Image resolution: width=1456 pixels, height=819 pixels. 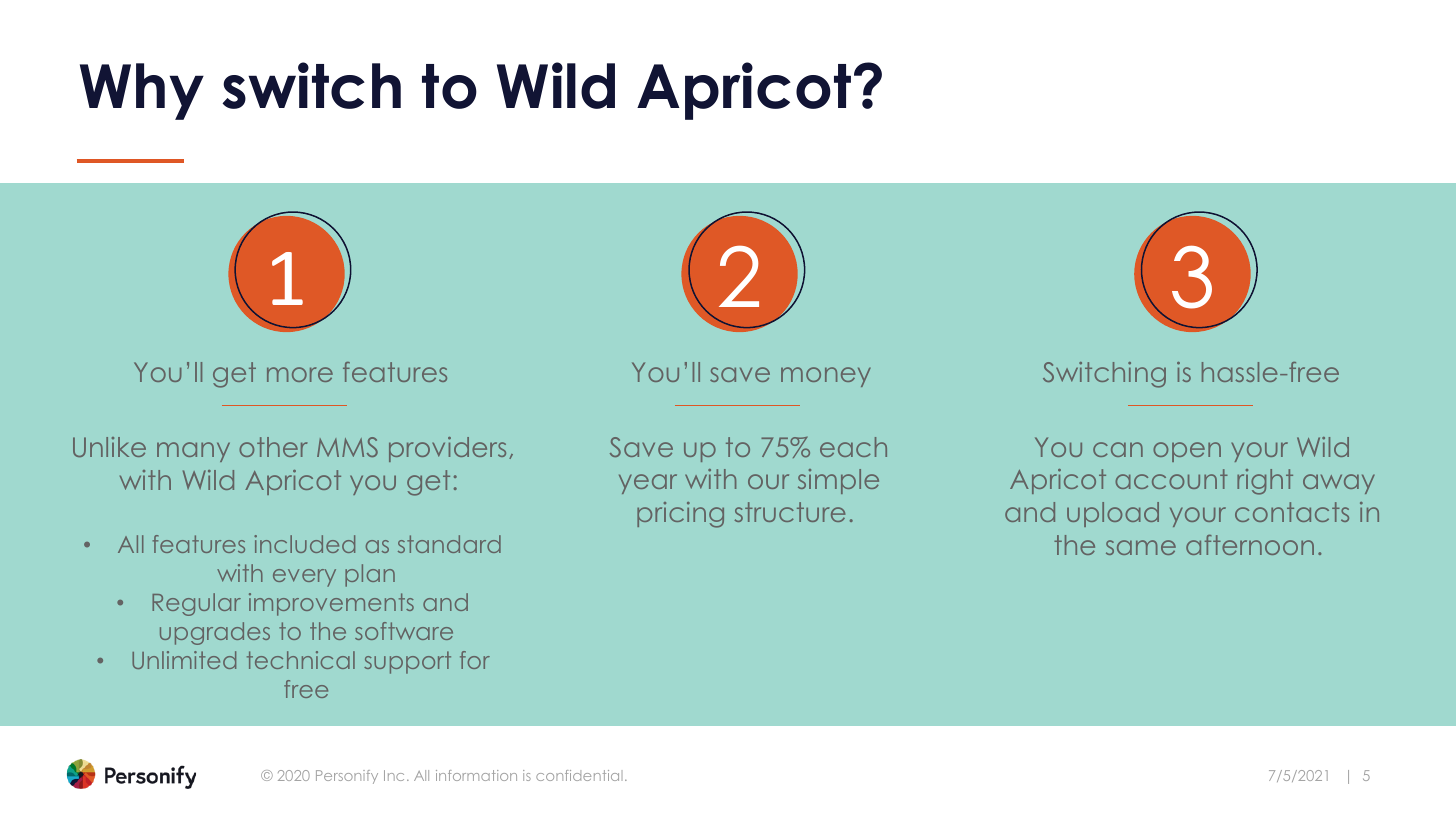 I want to click on each, so click(x=853, y=447).
